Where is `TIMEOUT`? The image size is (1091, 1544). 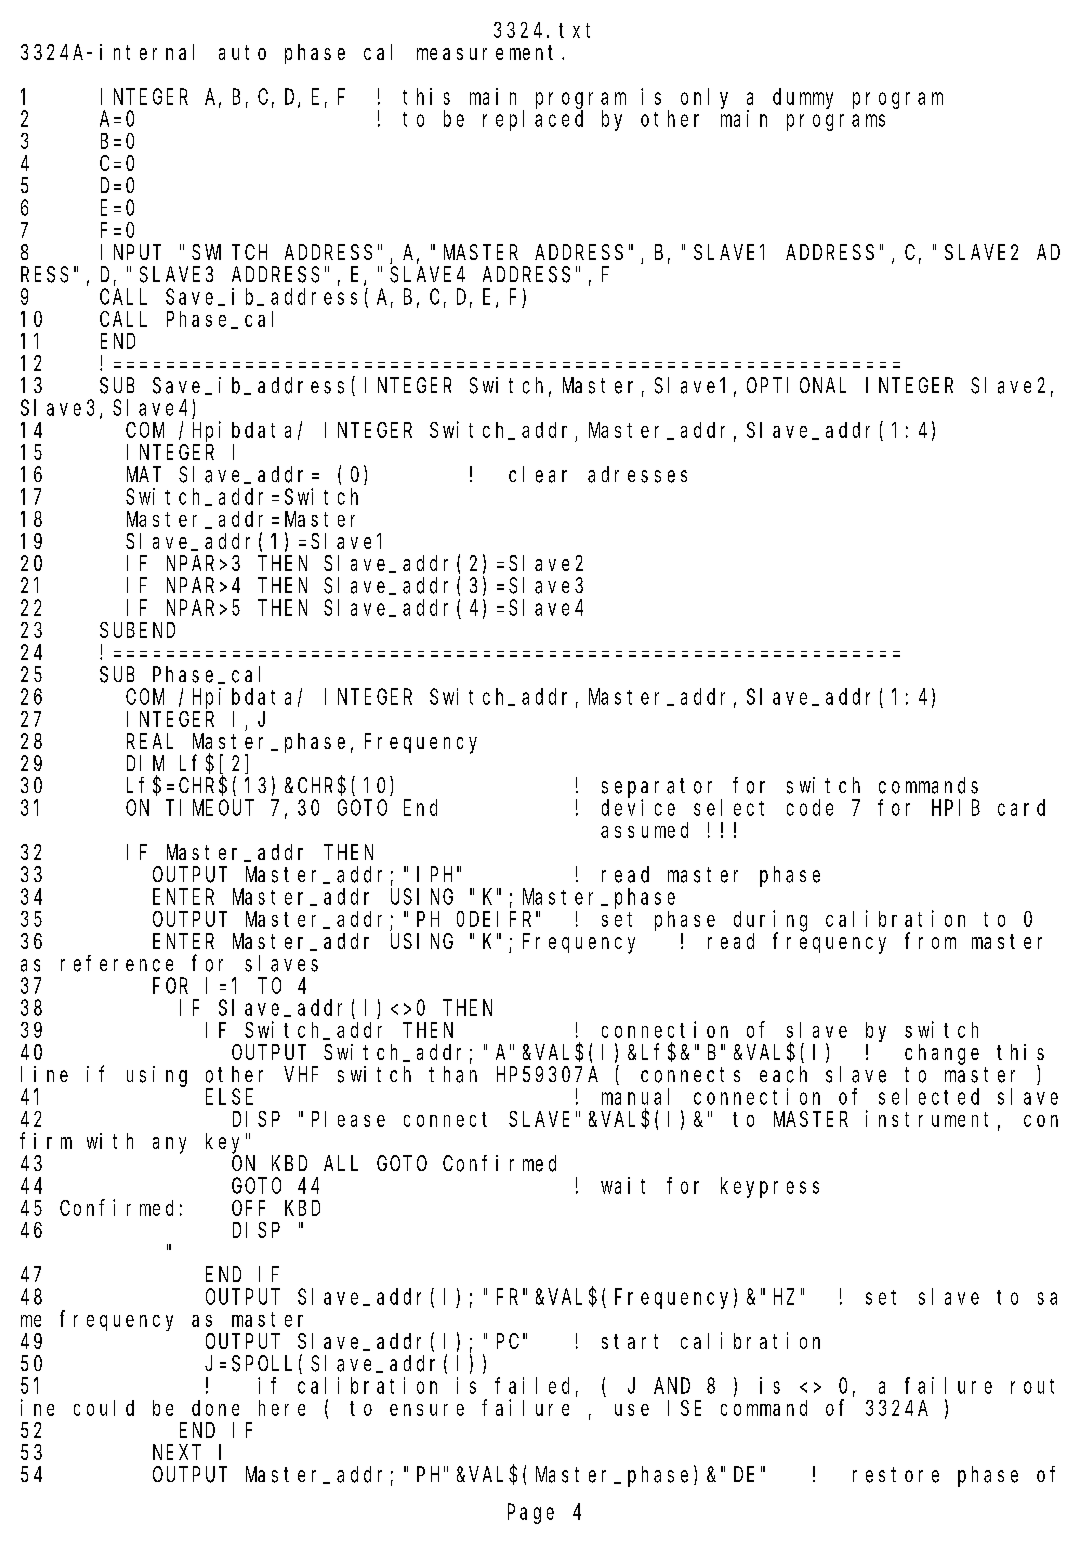
TIMEOUT is located at coordinates (210, 808).
